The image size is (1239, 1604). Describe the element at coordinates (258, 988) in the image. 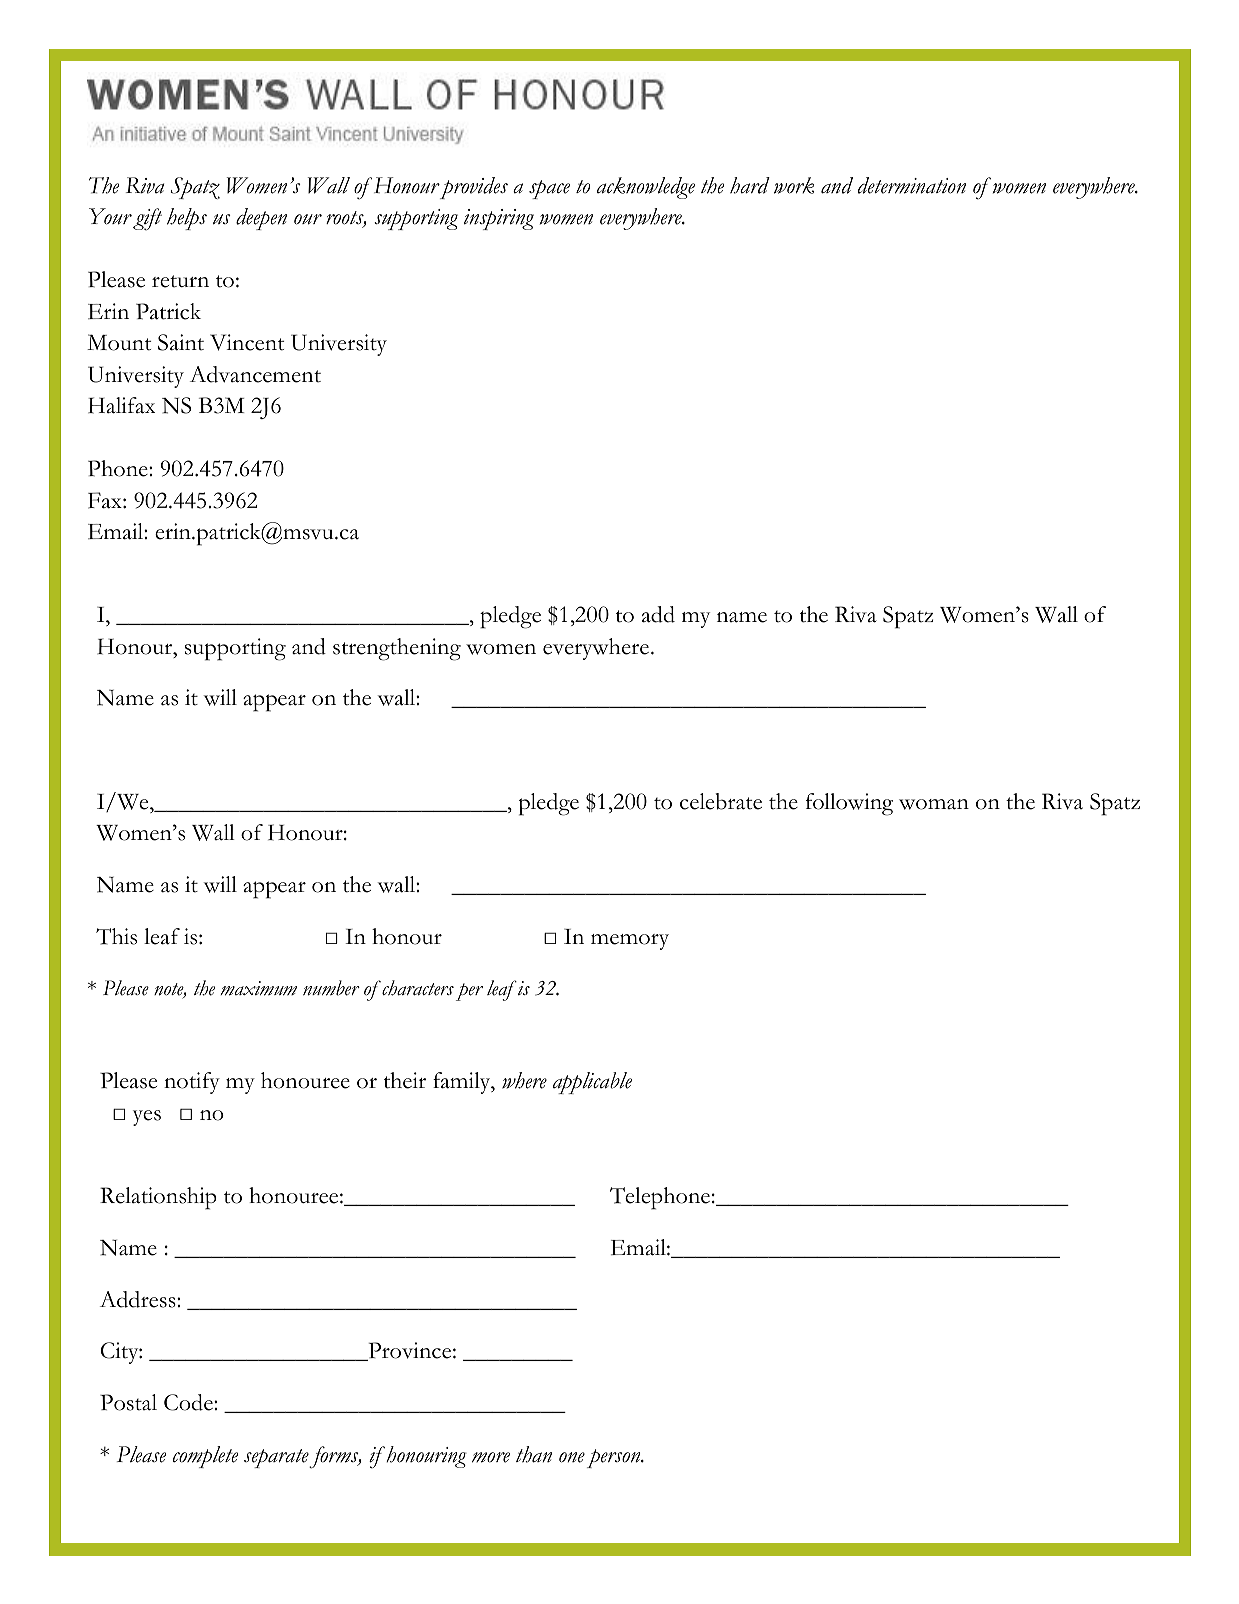

I see `maximum` at that location.
